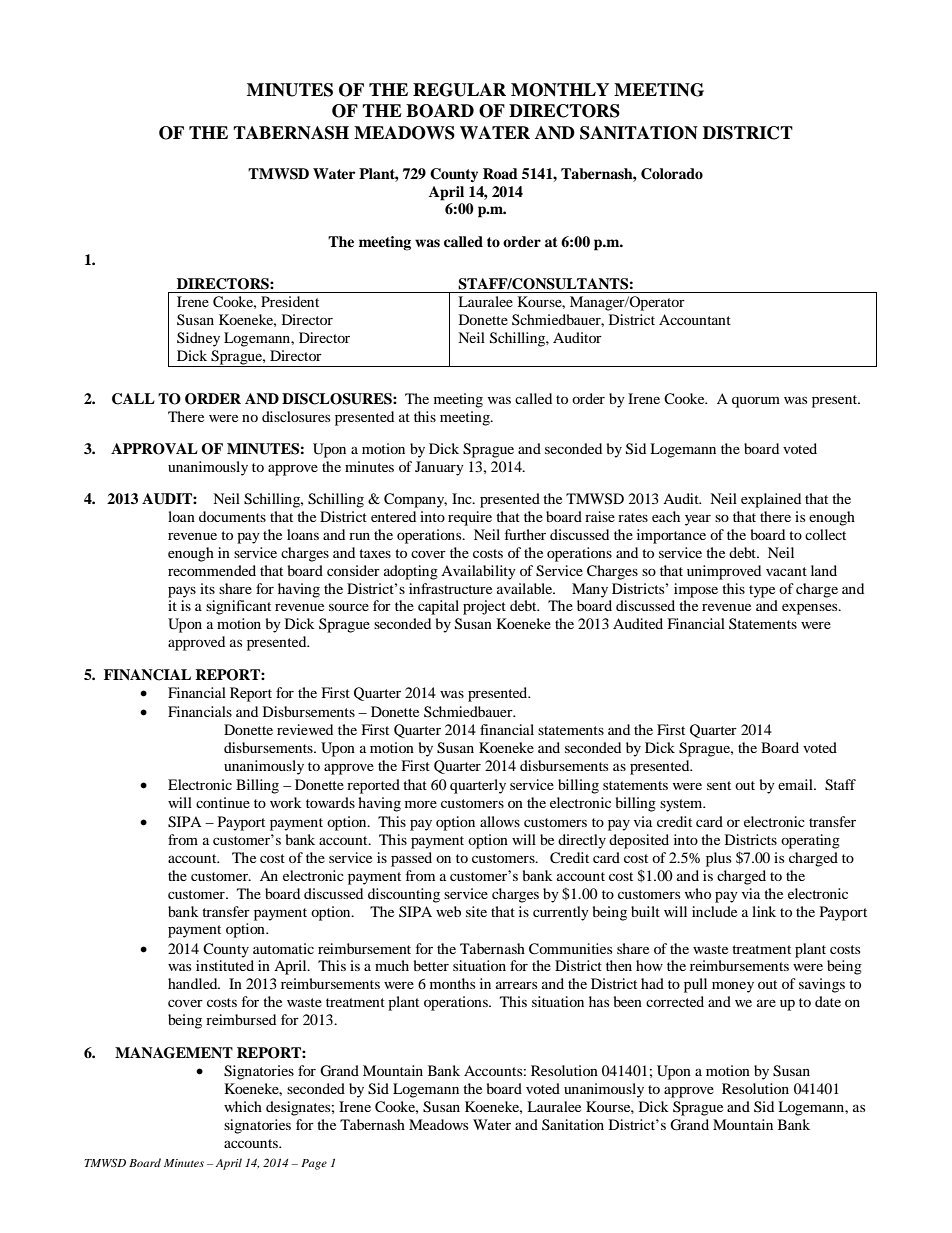  I want to click on web, so click(448, 911).
